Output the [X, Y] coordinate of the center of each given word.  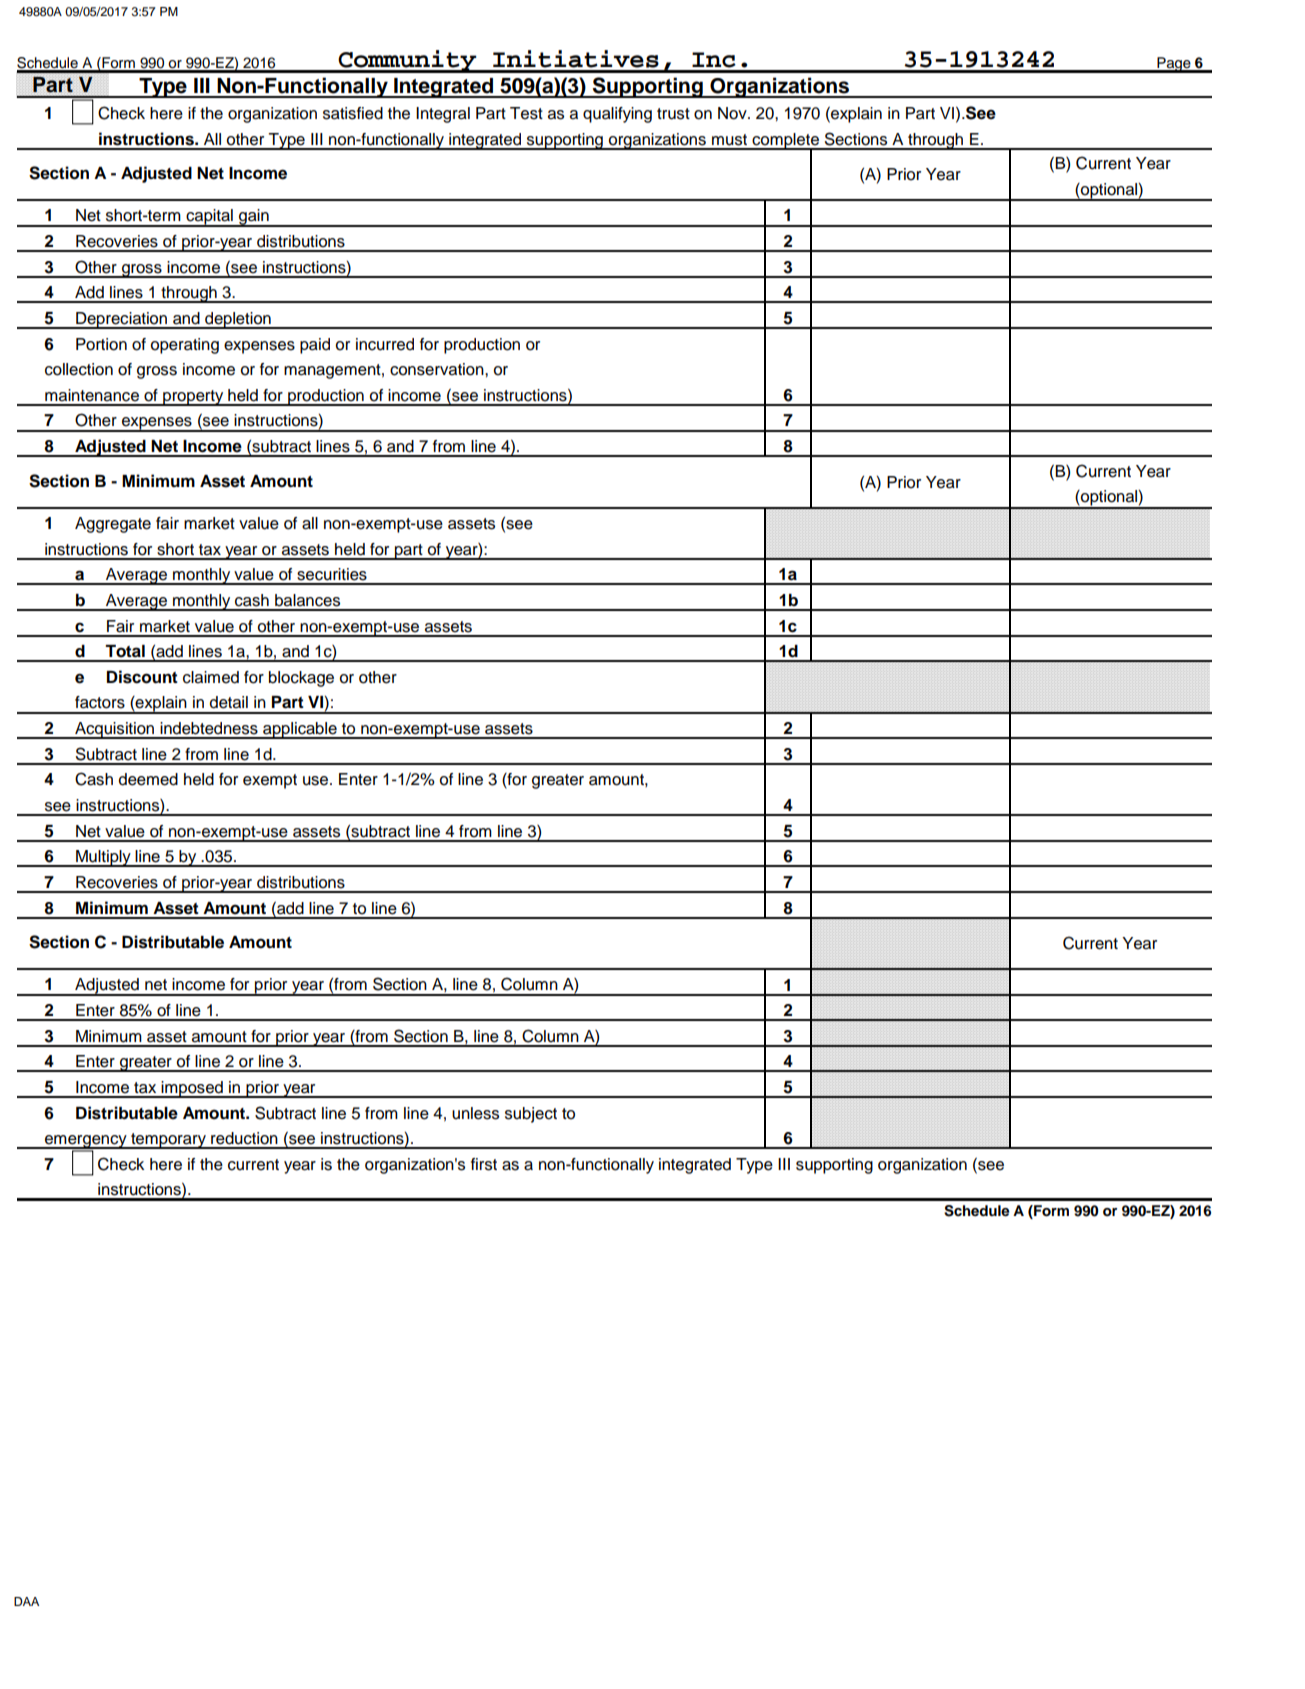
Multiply [103, 858]
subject [531, 1115]
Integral [443, 115]
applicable [300, 730]
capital [209, 218]
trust [673, 114]
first [484, 1164]
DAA [26, 1601]
